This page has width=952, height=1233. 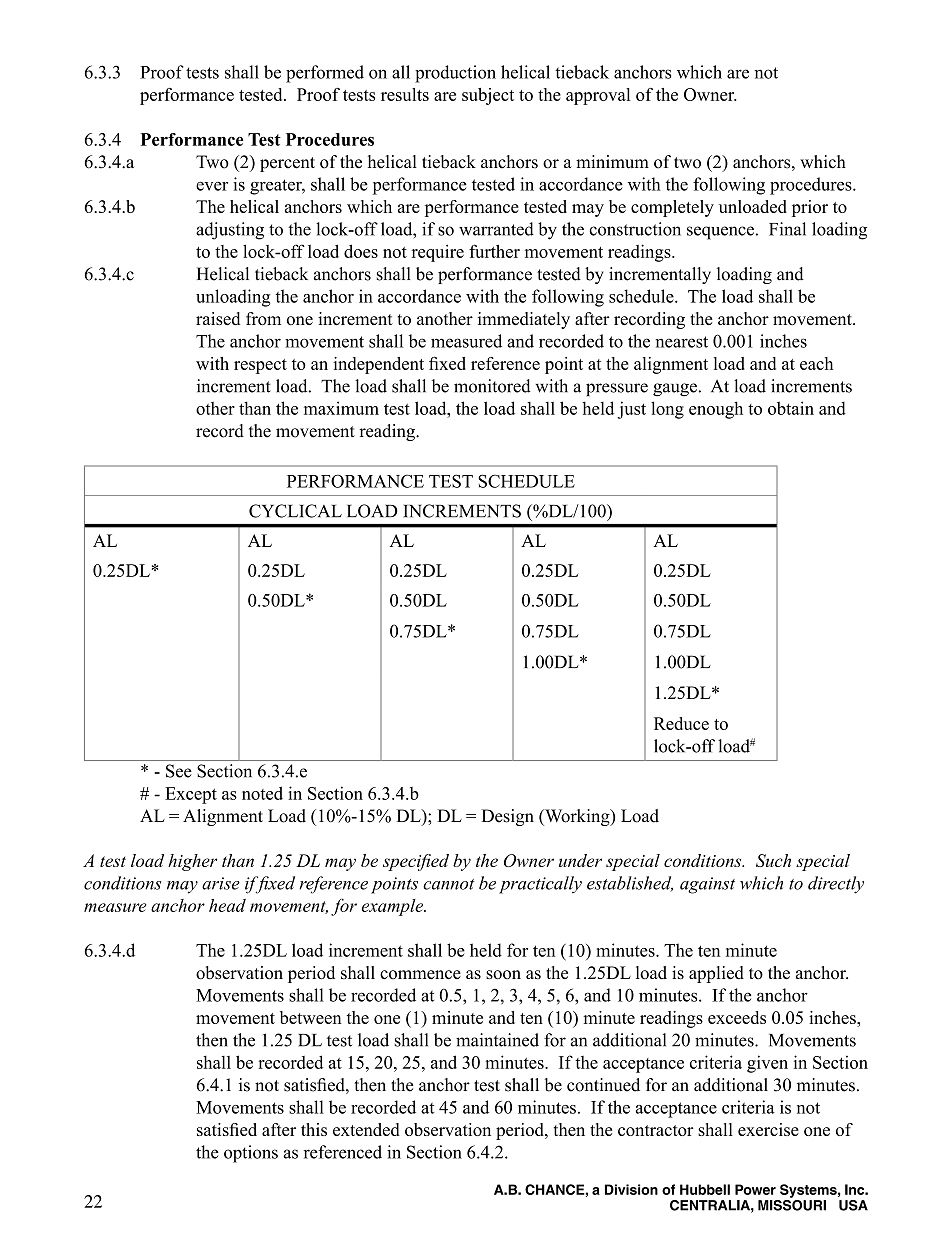 What do you see at coordinates (773, 860) in the page?
I see `Such` at bounding box center [773, 860].
